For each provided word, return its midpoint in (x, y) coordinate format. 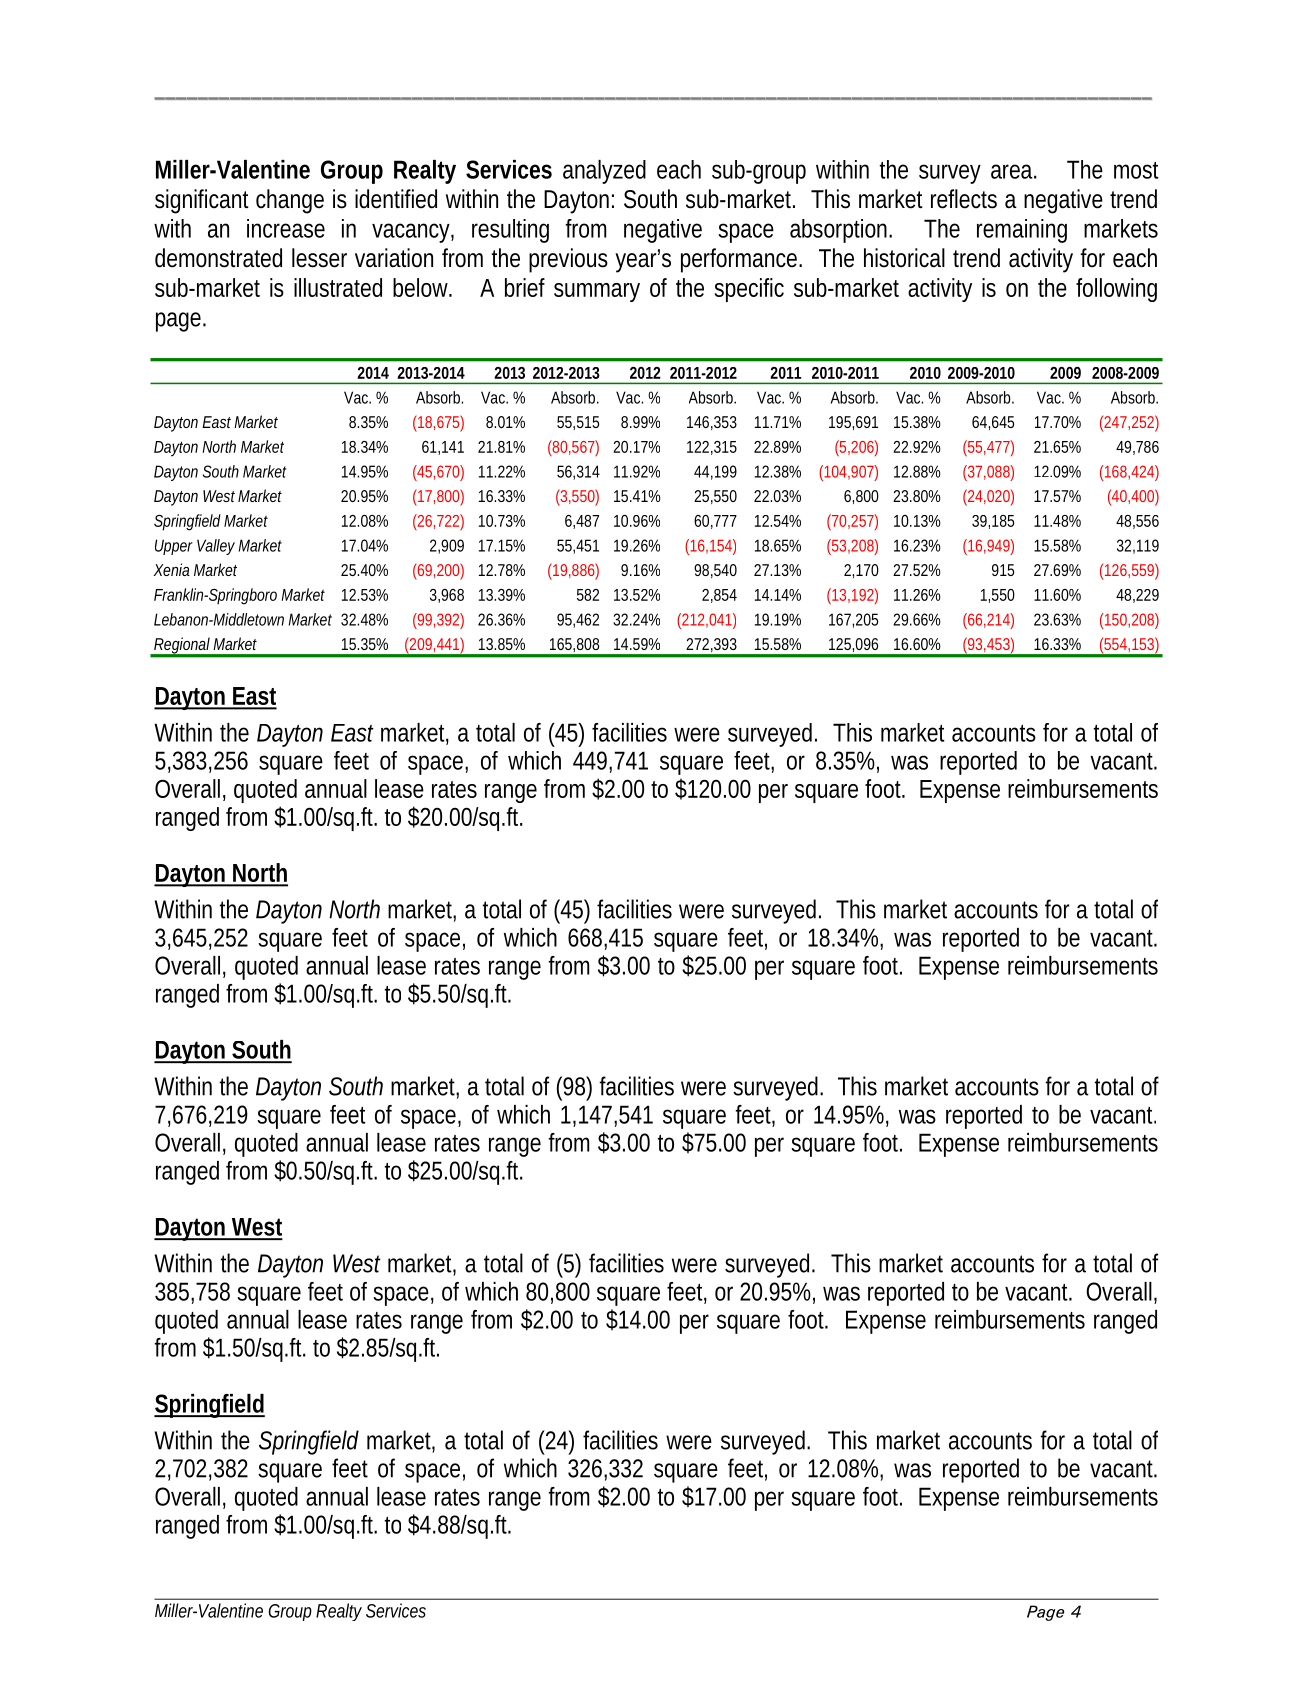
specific (749, 290)
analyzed (604, 172)
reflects (964, 199)
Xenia (172, 569)
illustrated (338, 287)
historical (904, 258)
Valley (216, 547)
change (290, 201)
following (1116, 290)
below (422, 287)
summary (597, 292)
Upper (174, 547)
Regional (182, 647)
